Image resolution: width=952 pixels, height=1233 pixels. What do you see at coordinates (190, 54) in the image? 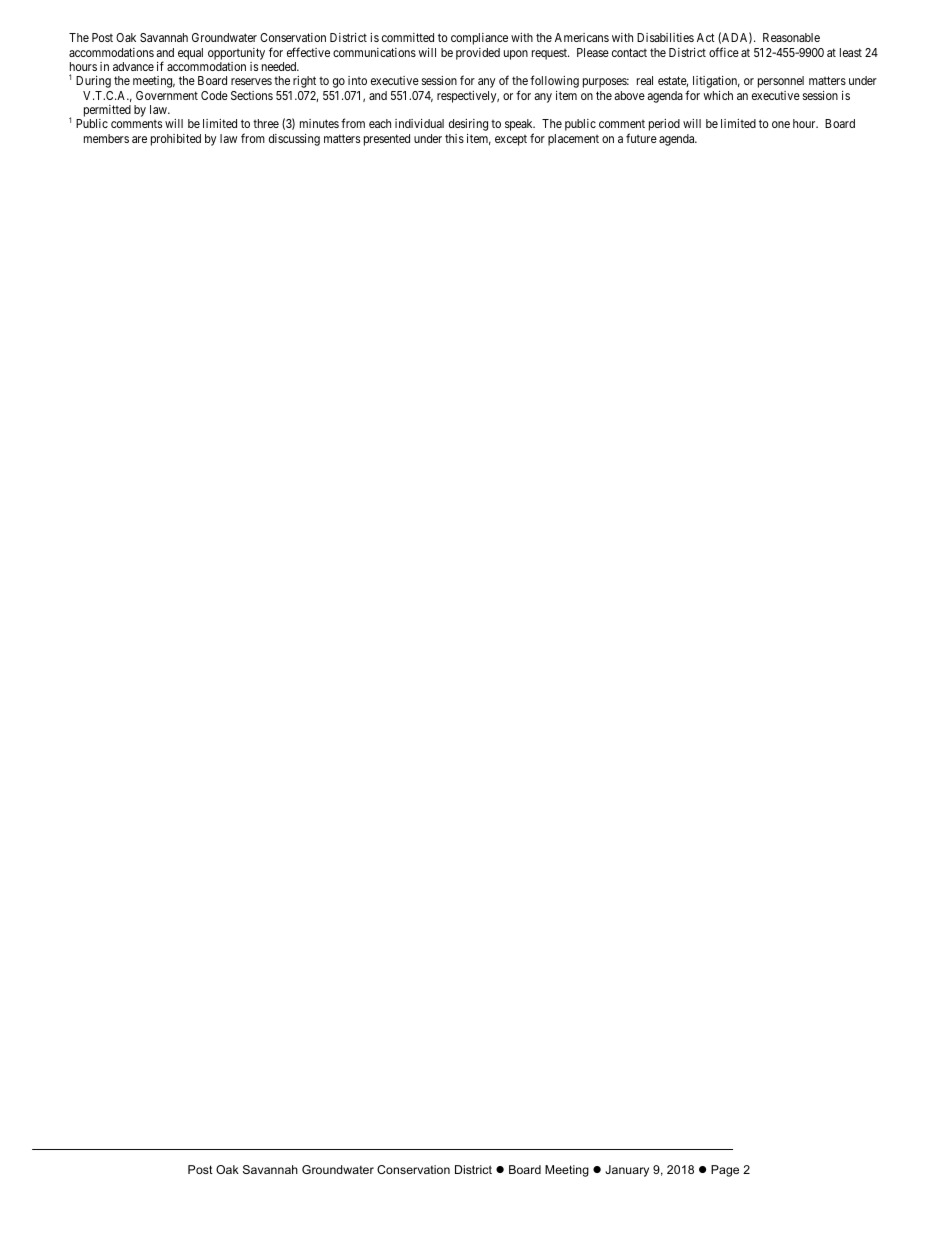
I see `equal` at bounding box center [190, 54].
